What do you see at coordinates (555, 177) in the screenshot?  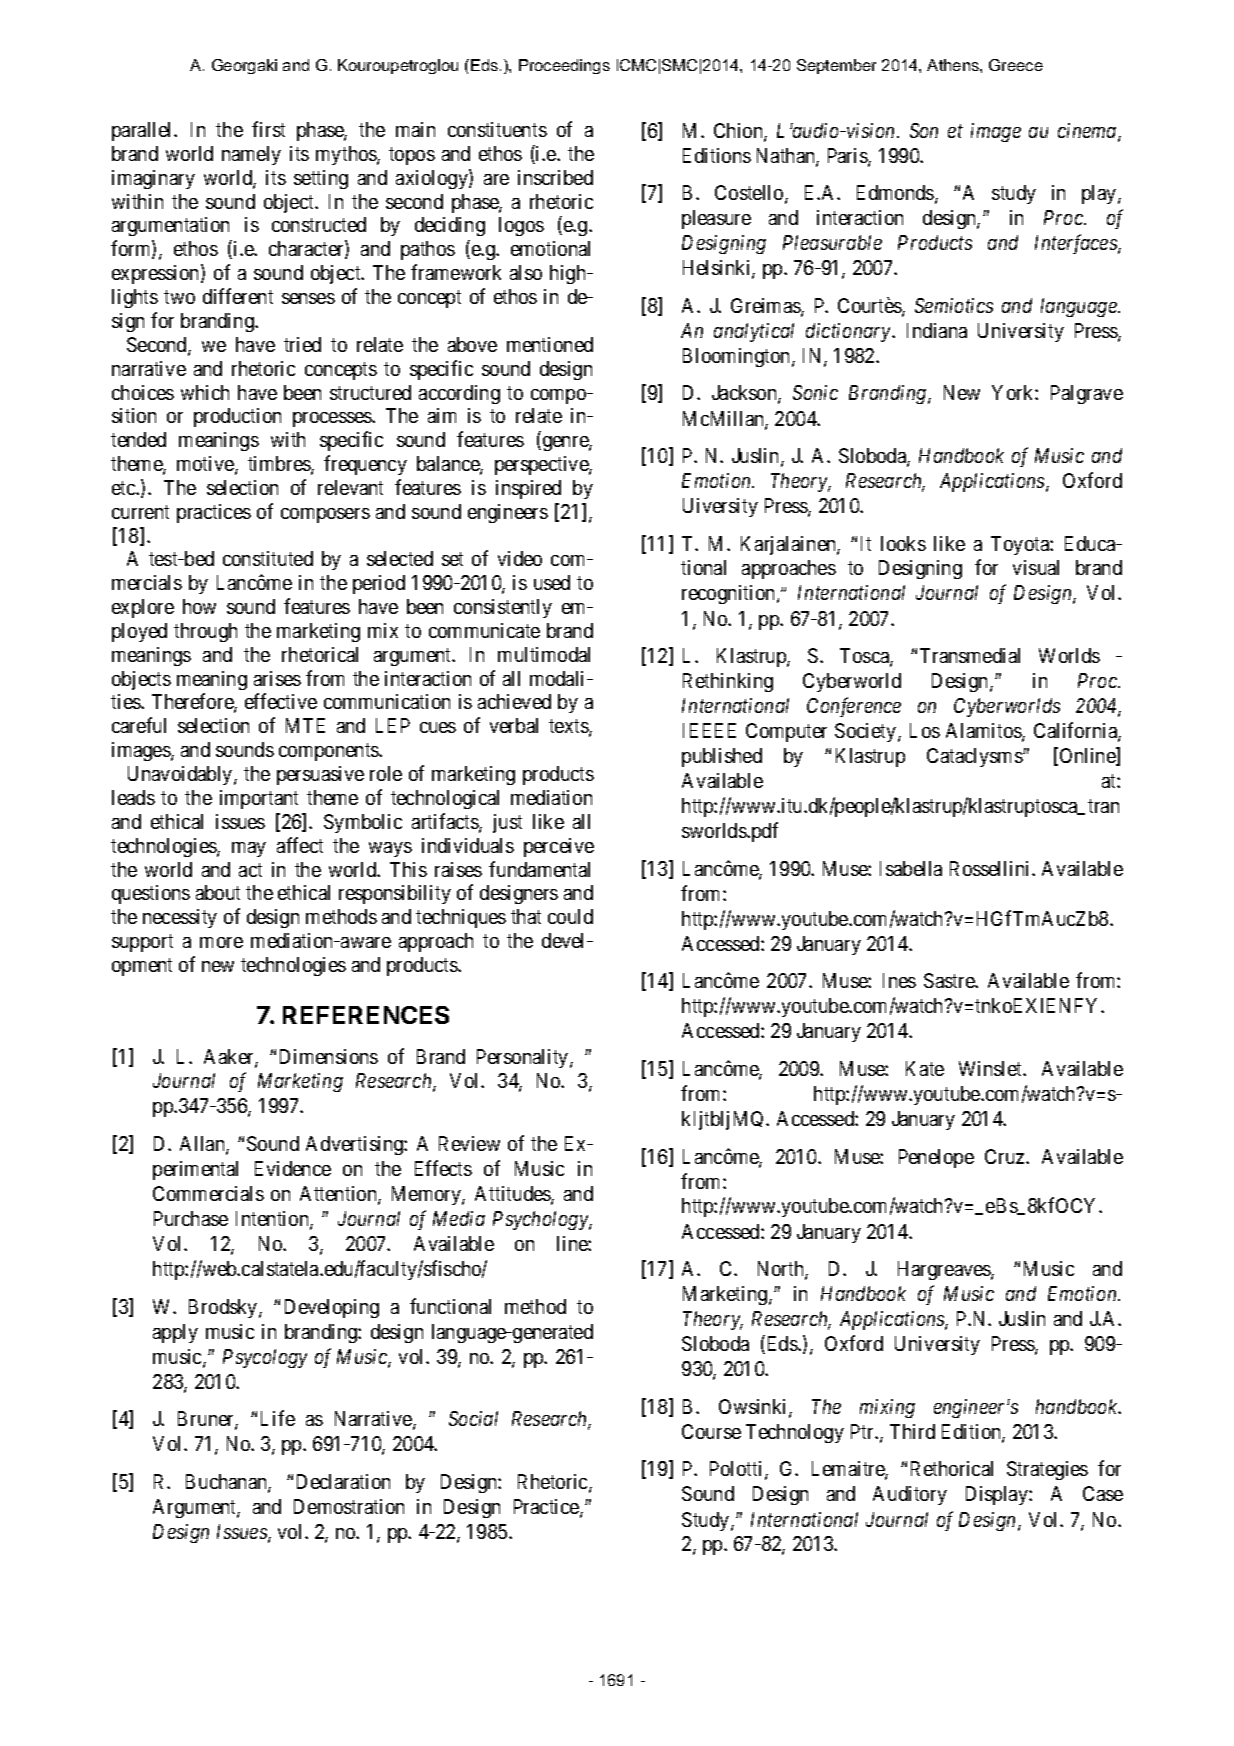 I see `inscribed` at bounding box center [555, 177].
